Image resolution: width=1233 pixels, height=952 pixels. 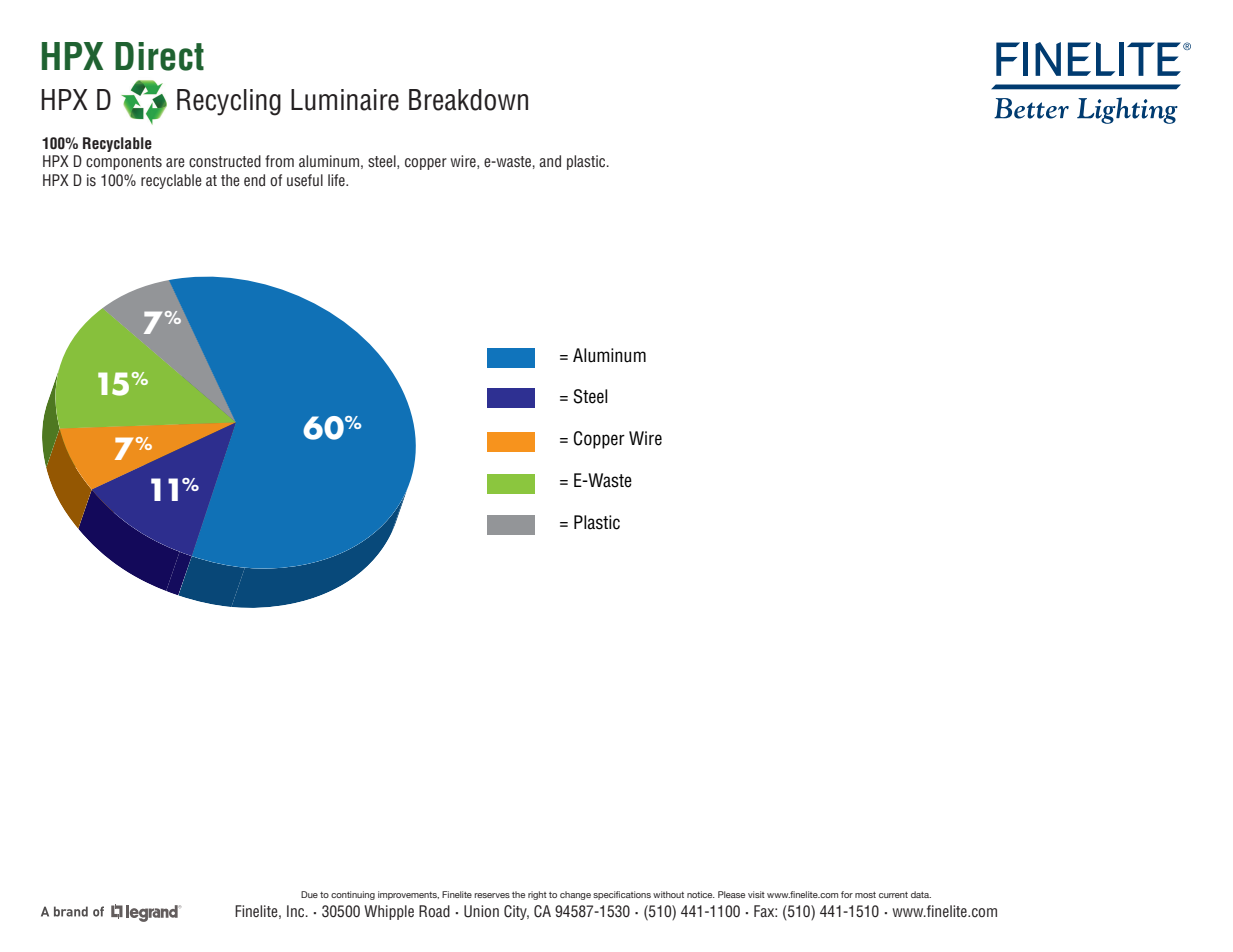 What do you see at coordinates (468, 100) in the page?
I see `Breakdown` at bounding box center [468, 100].
